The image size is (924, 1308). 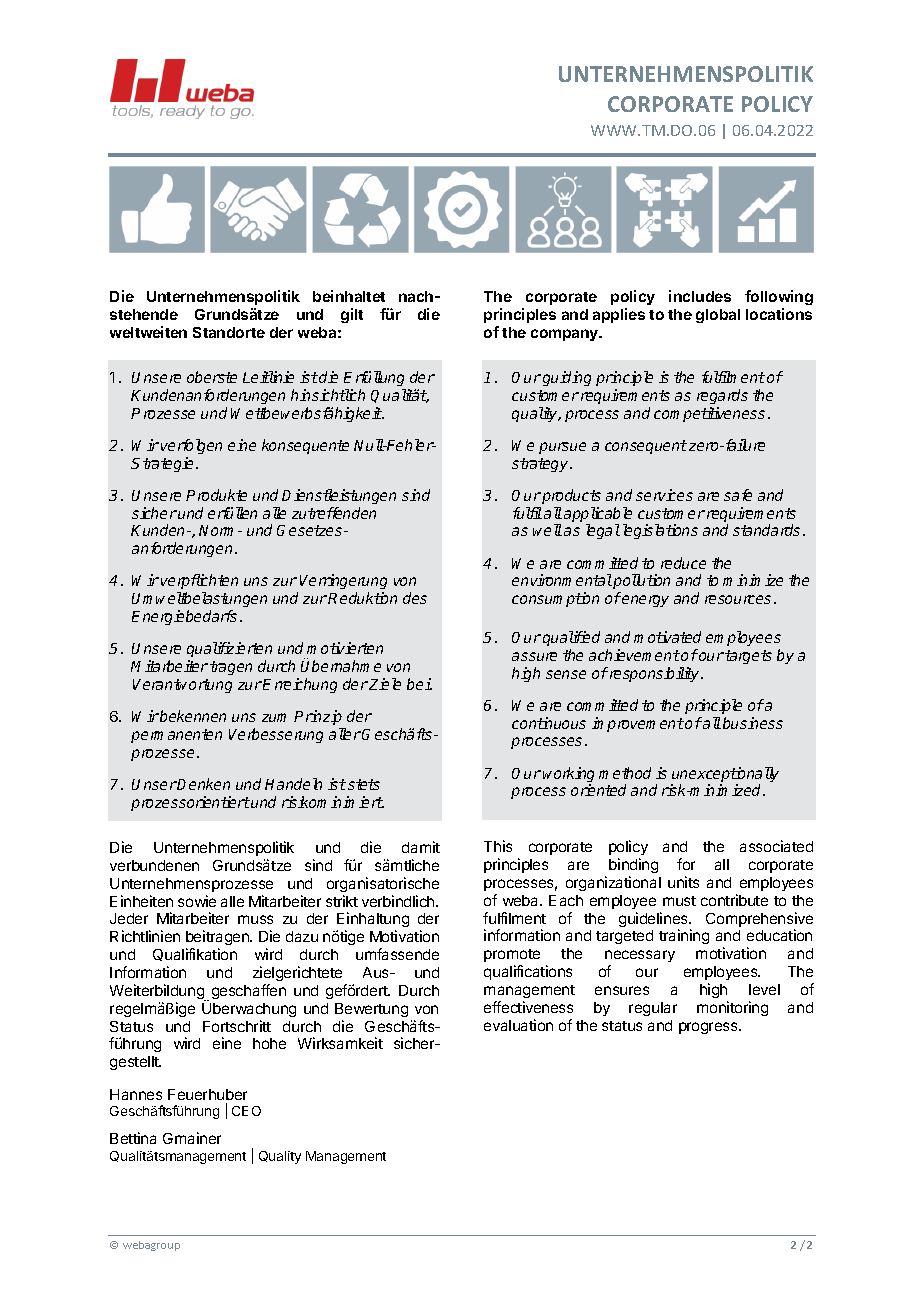 What do you see at coordinates (255, 919) in the image?
I see `muss` at bounding box center [255, 919].
